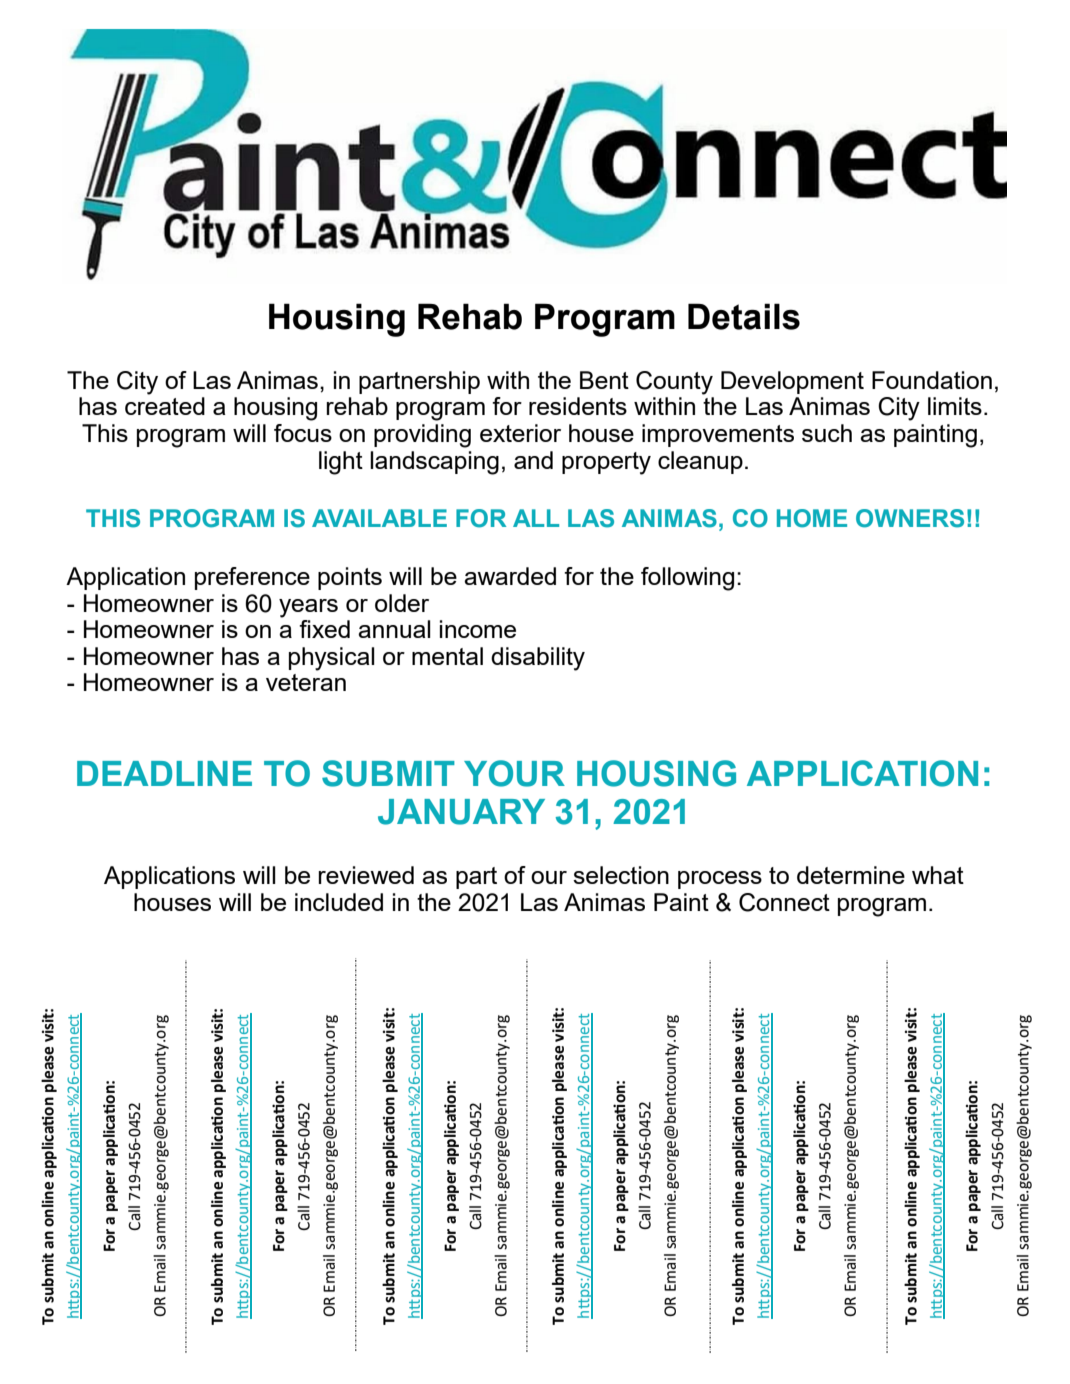  What do you see at coordinates (621, 875) in the image?
I see `selection` at bounding box center [621, 875].
